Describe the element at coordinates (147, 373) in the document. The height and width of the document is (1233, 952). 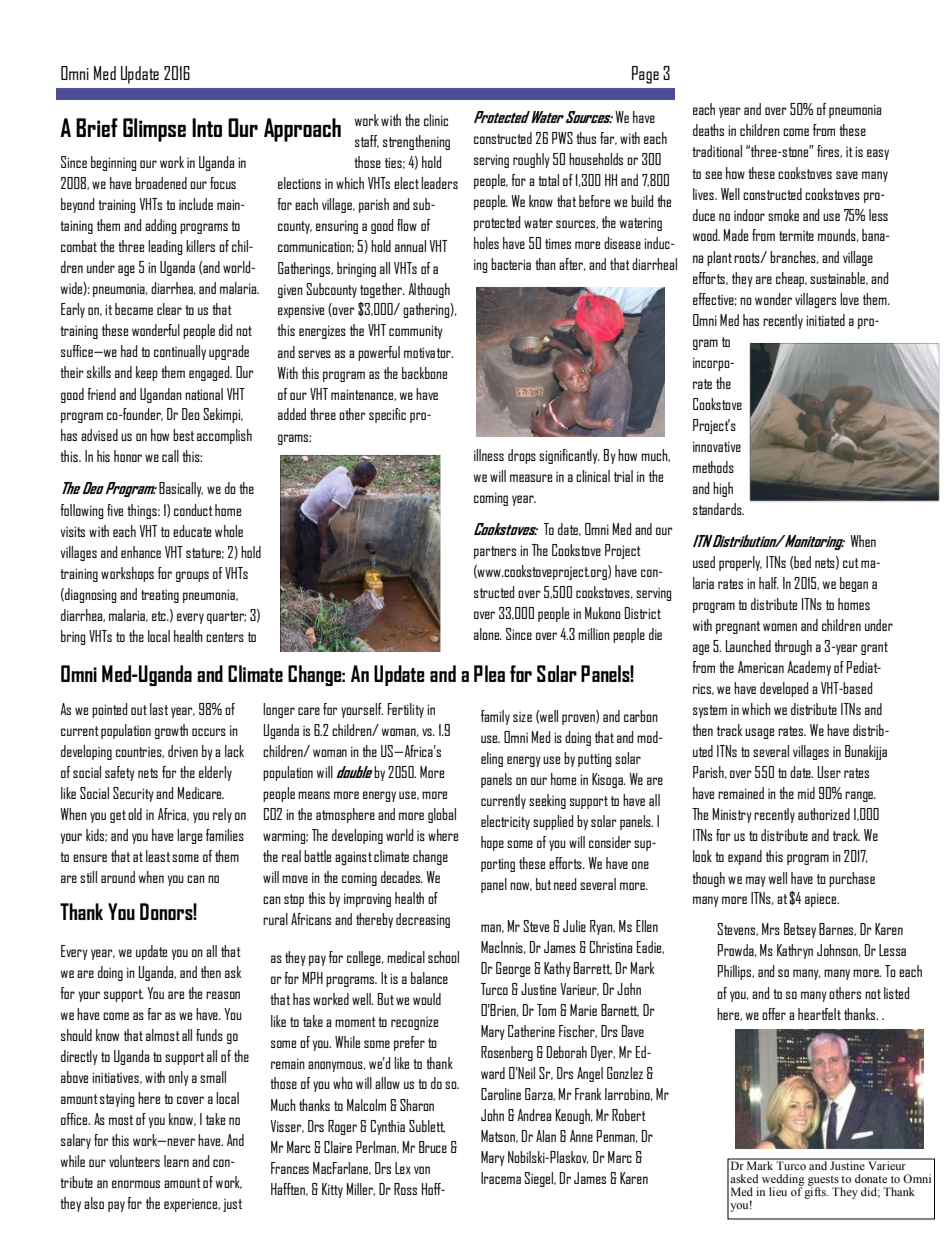
I see `keep` at that location.
